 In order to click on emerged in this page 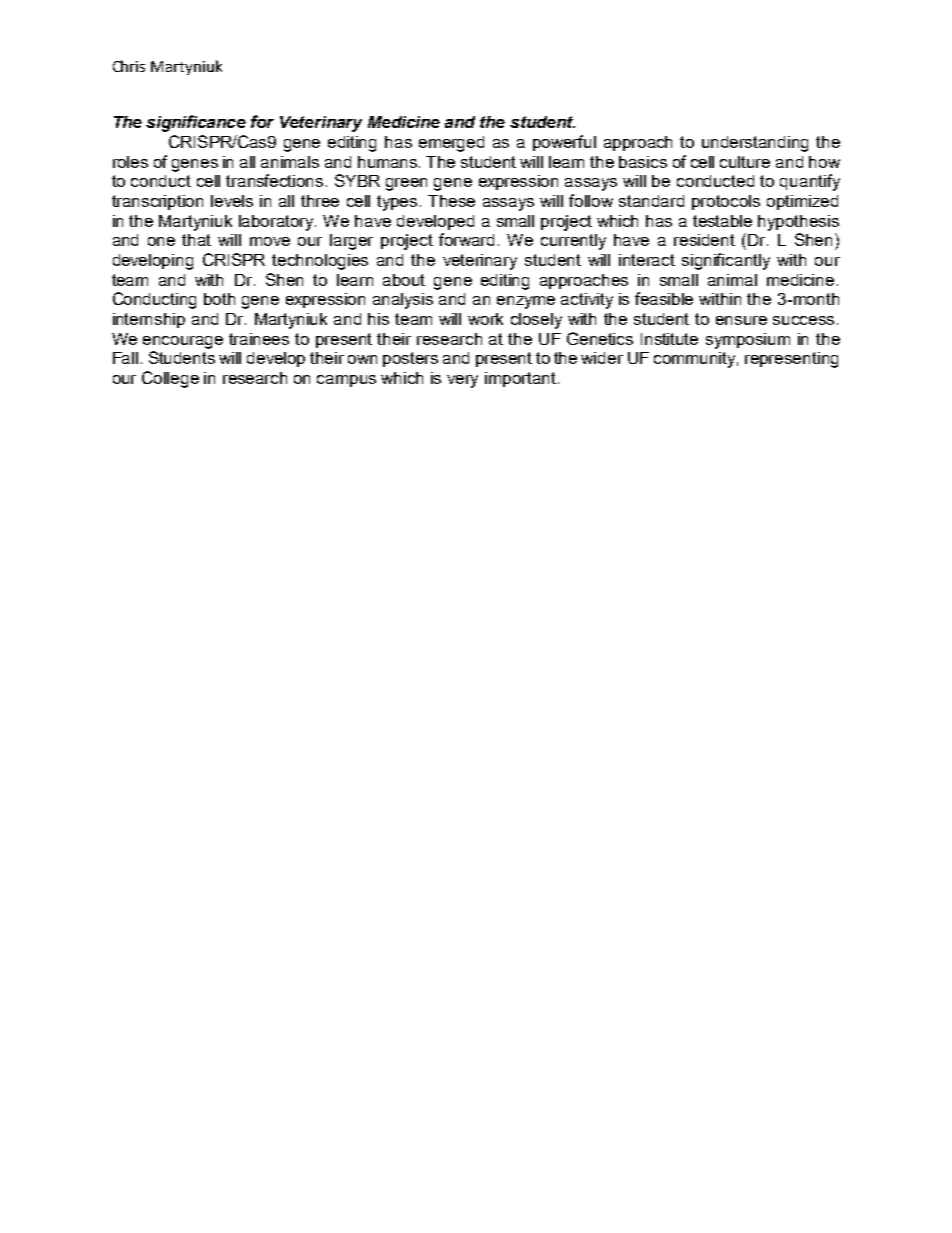, I will do `click(451, 144)`.
